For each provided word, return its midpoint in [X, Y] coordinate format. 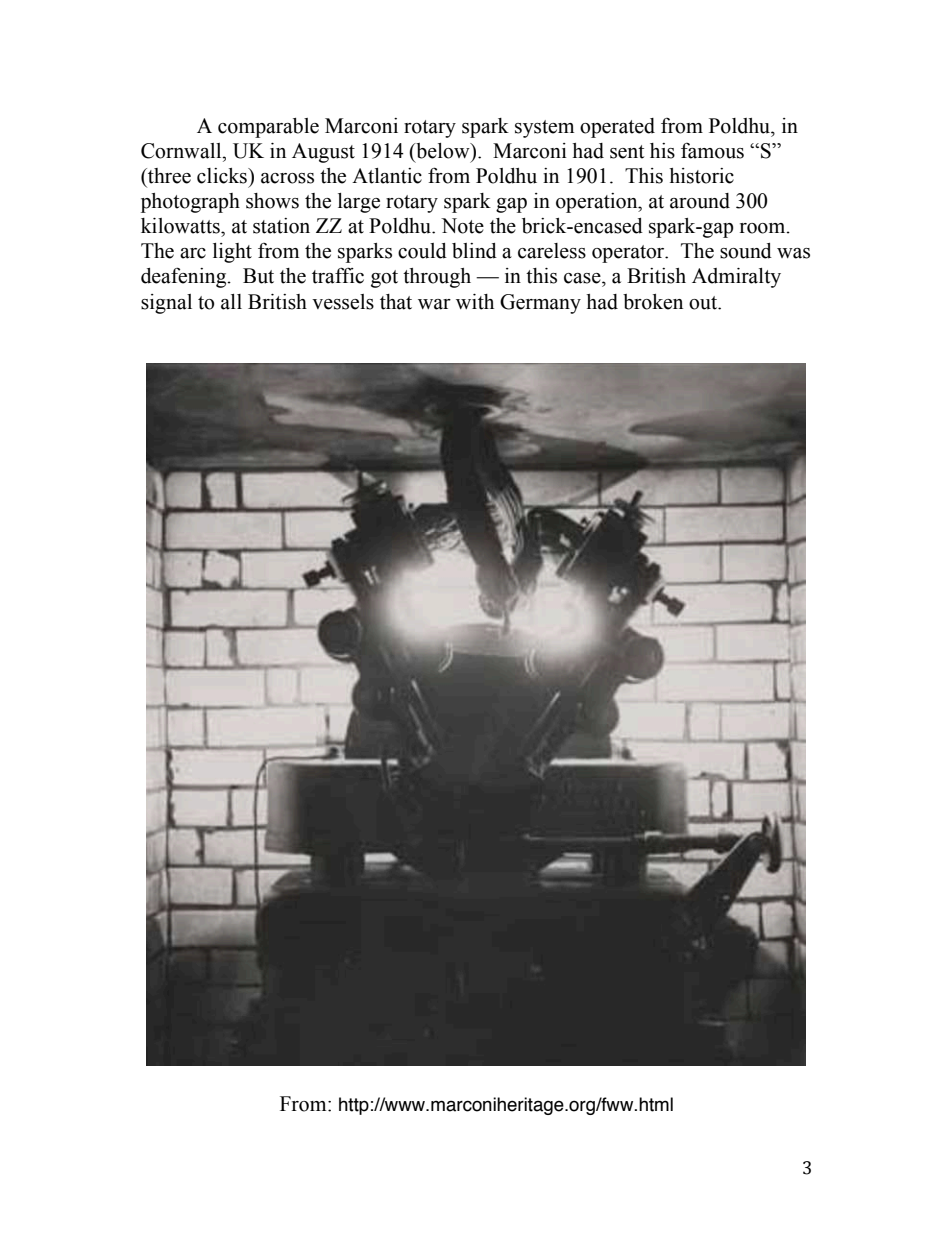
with [475, 302]
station [281, 226]
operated [617, 128]
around [700, 201]
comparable [268, 128]
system [544, 129]
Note [462, 226]
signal [166, 304]
